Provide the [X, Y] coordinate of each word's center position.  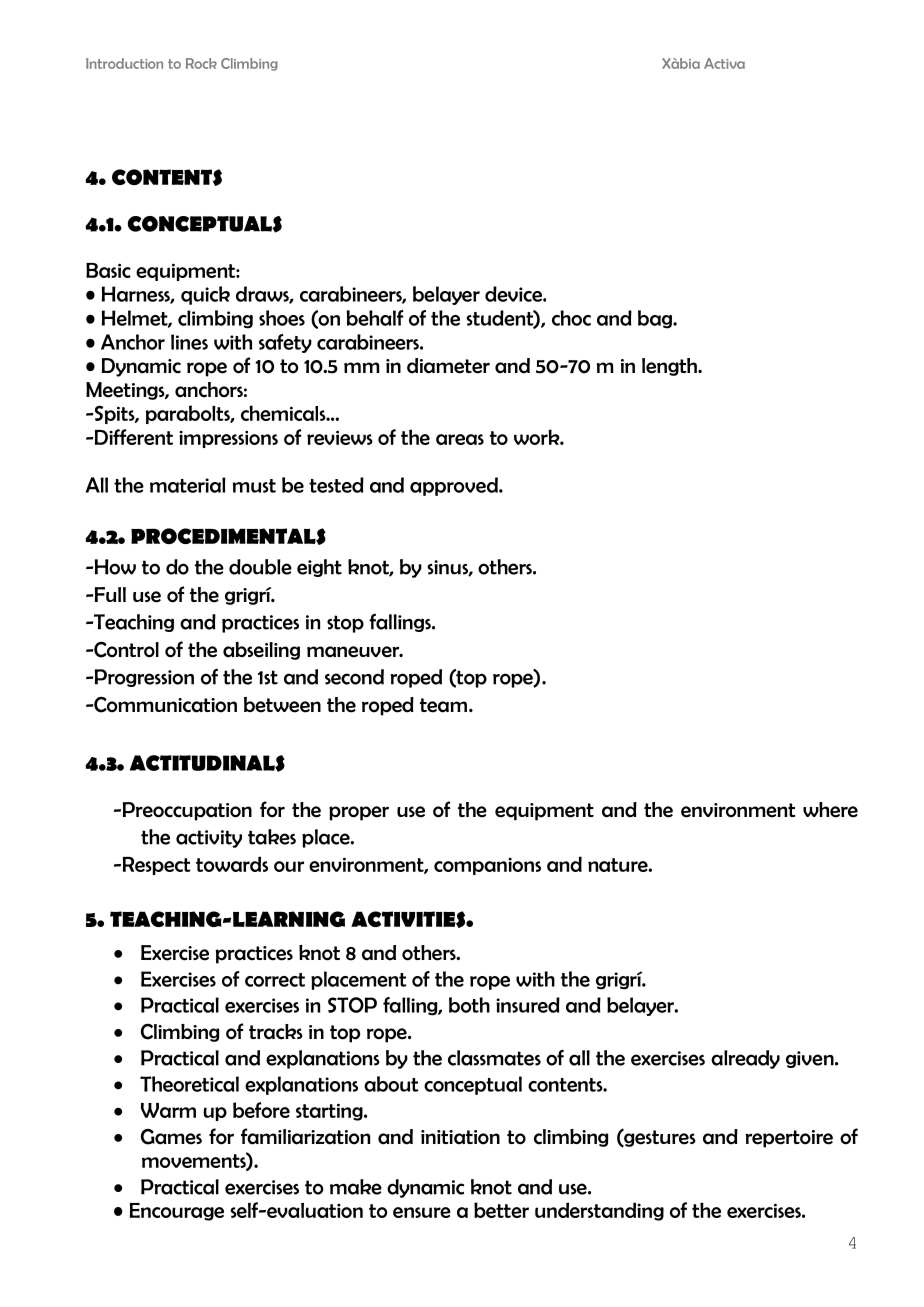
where [830, 810]
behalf [375, 318]
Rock [201, 63]
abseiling [261, 651]
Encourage [177, 1212]
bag [656, 319]
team [443, 705]
